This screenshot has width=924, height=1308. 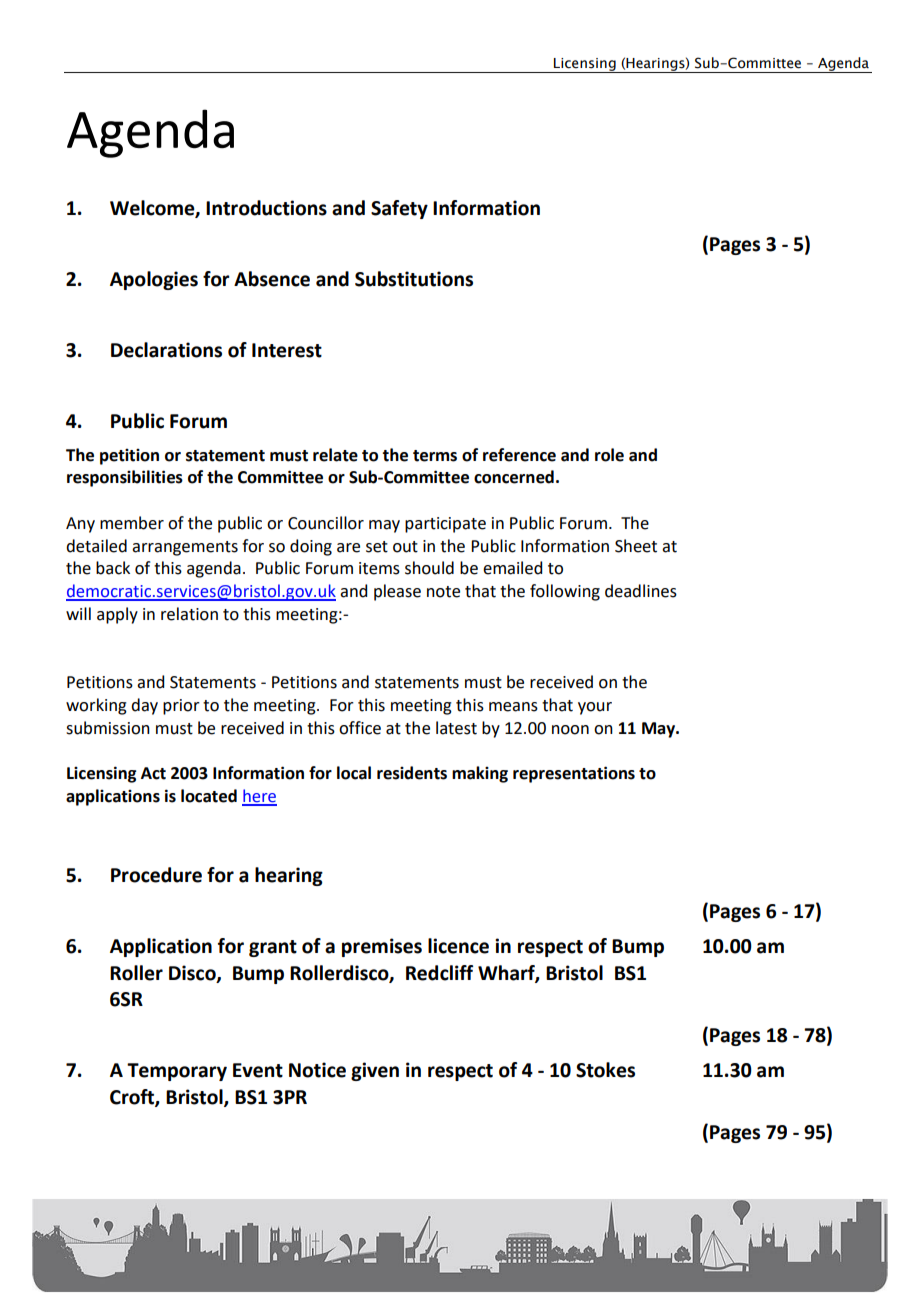 I want to click on Temporary, so click(x=177, y=1072).
